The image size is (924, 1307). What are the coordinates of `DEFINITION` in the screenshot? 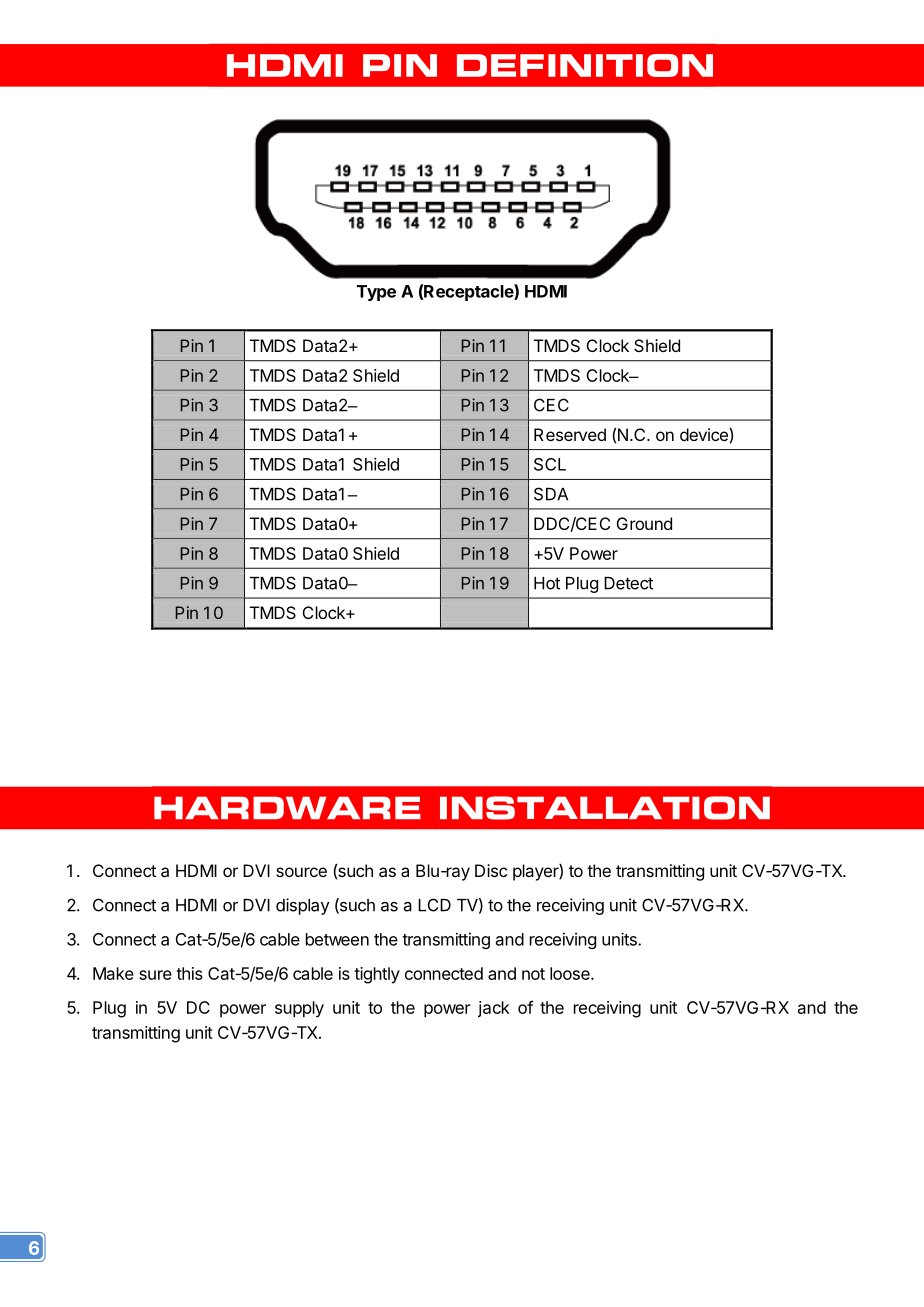 It's located at (585, 65).
